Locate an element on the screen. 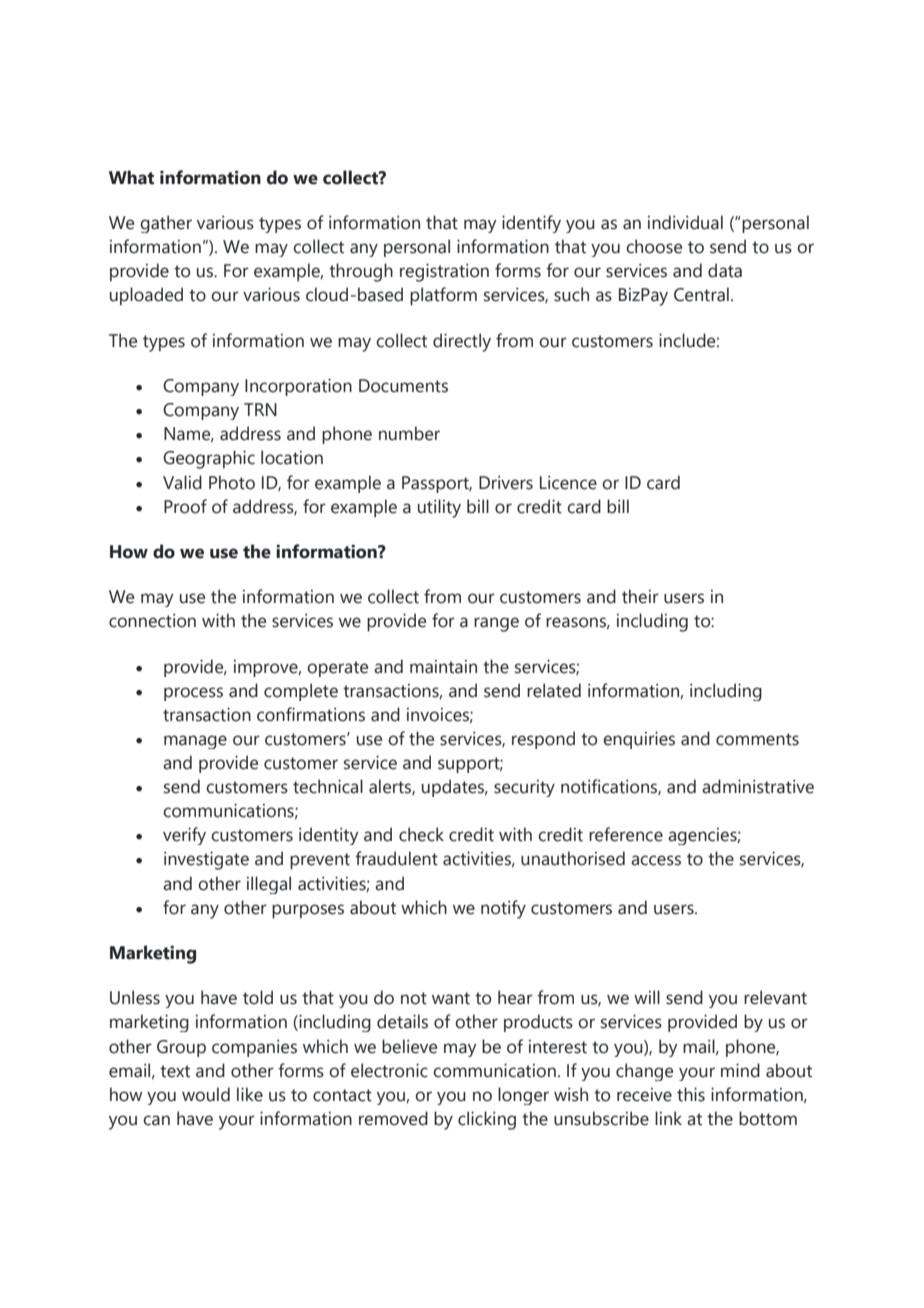  process is located at coordinates (193, 694).
